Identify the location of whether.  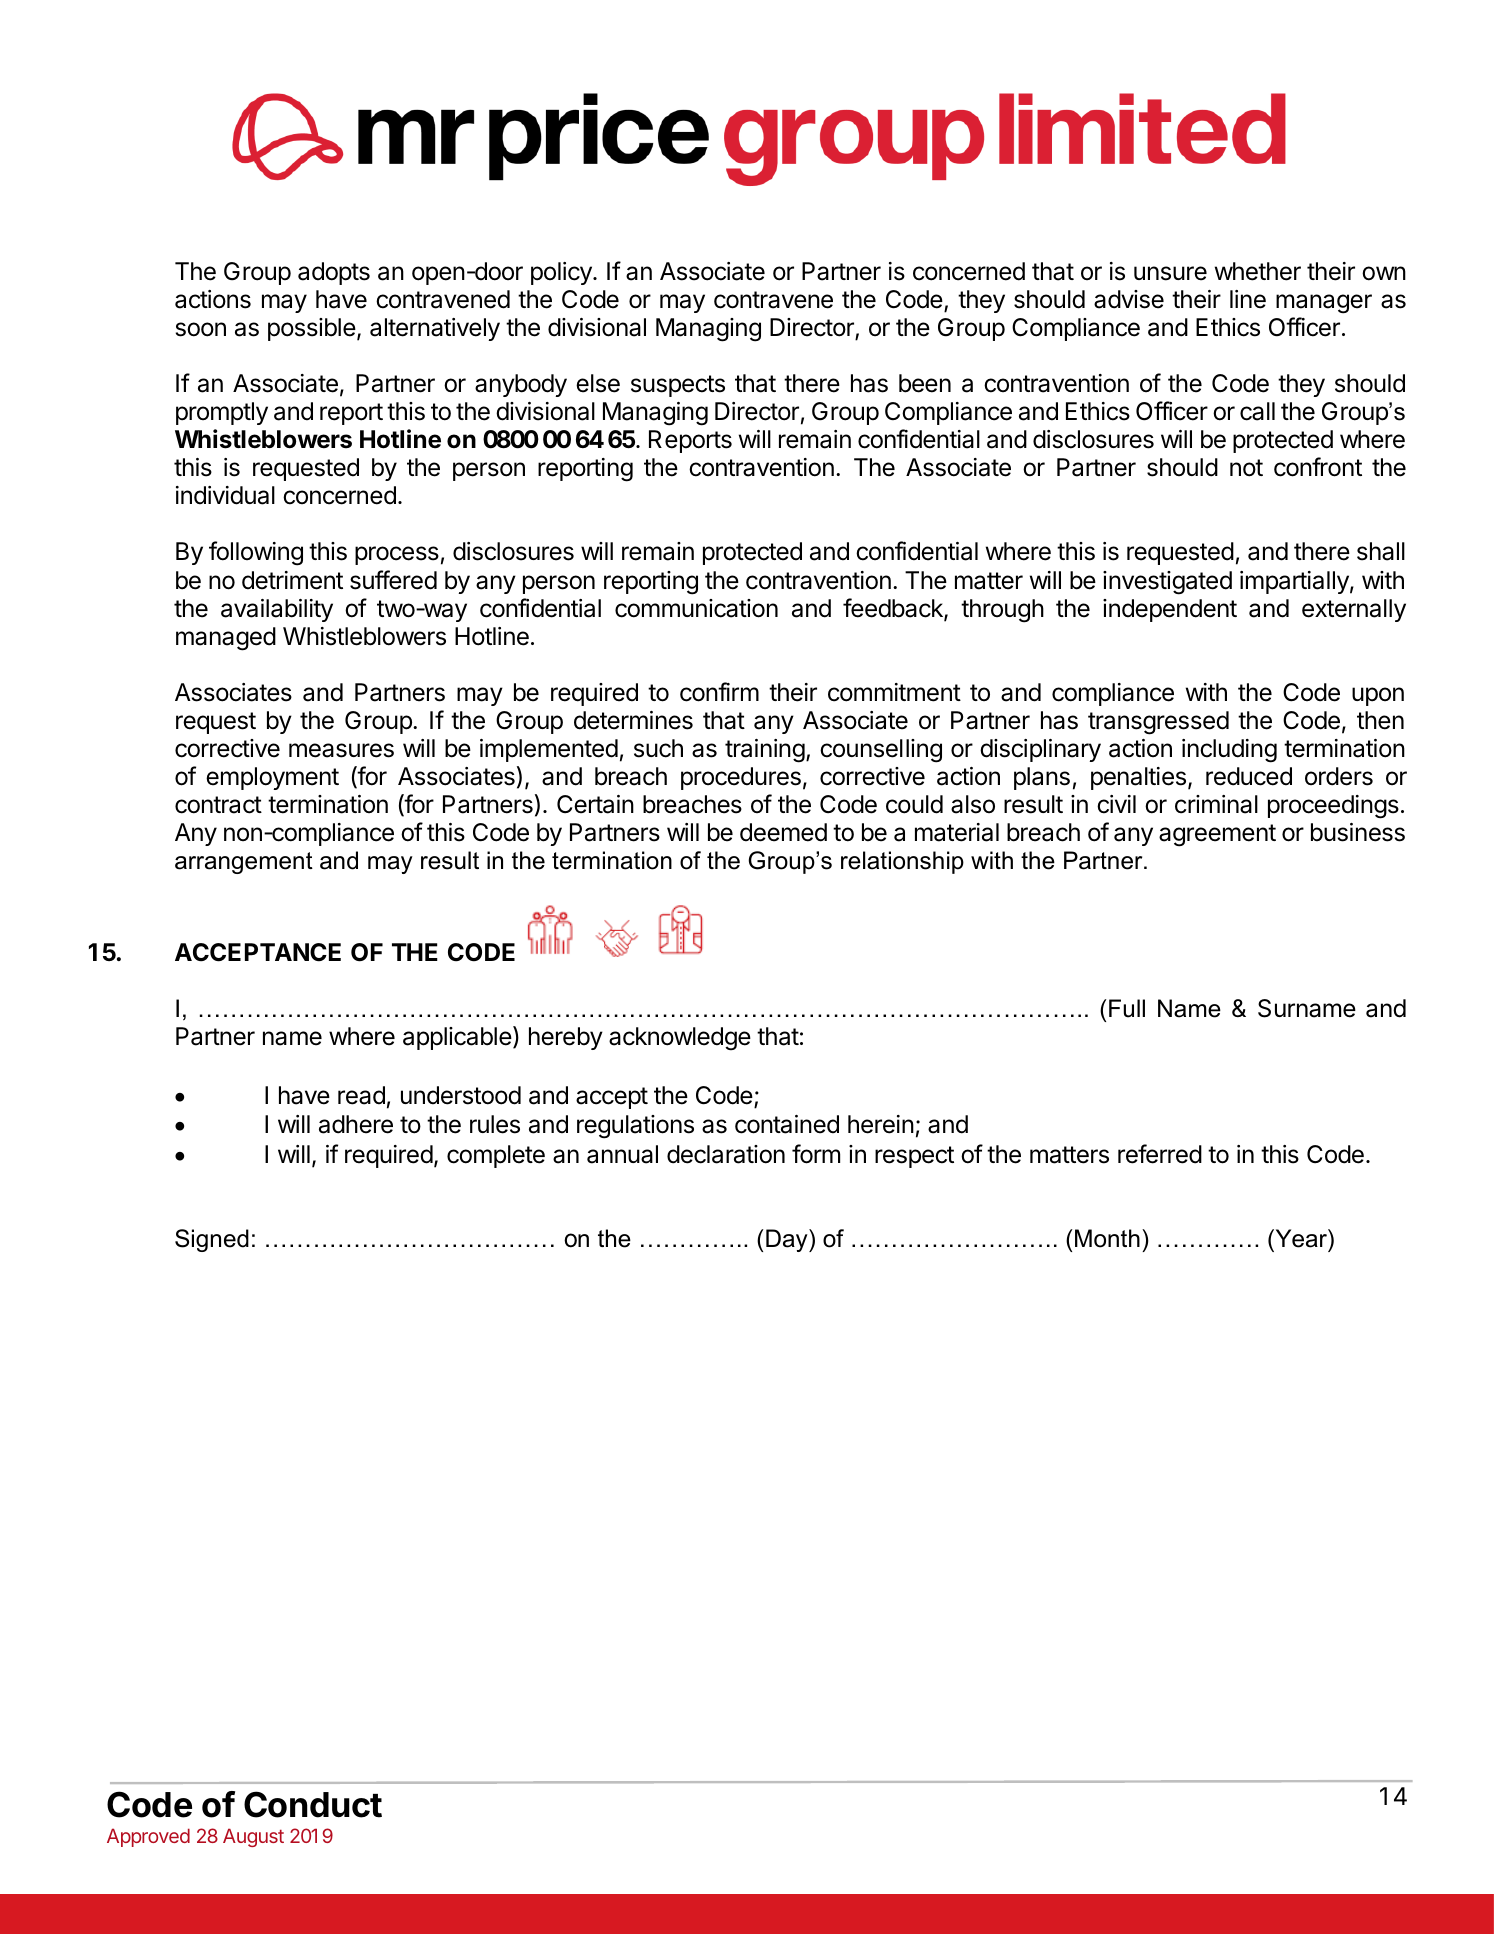
(1258, 271).
